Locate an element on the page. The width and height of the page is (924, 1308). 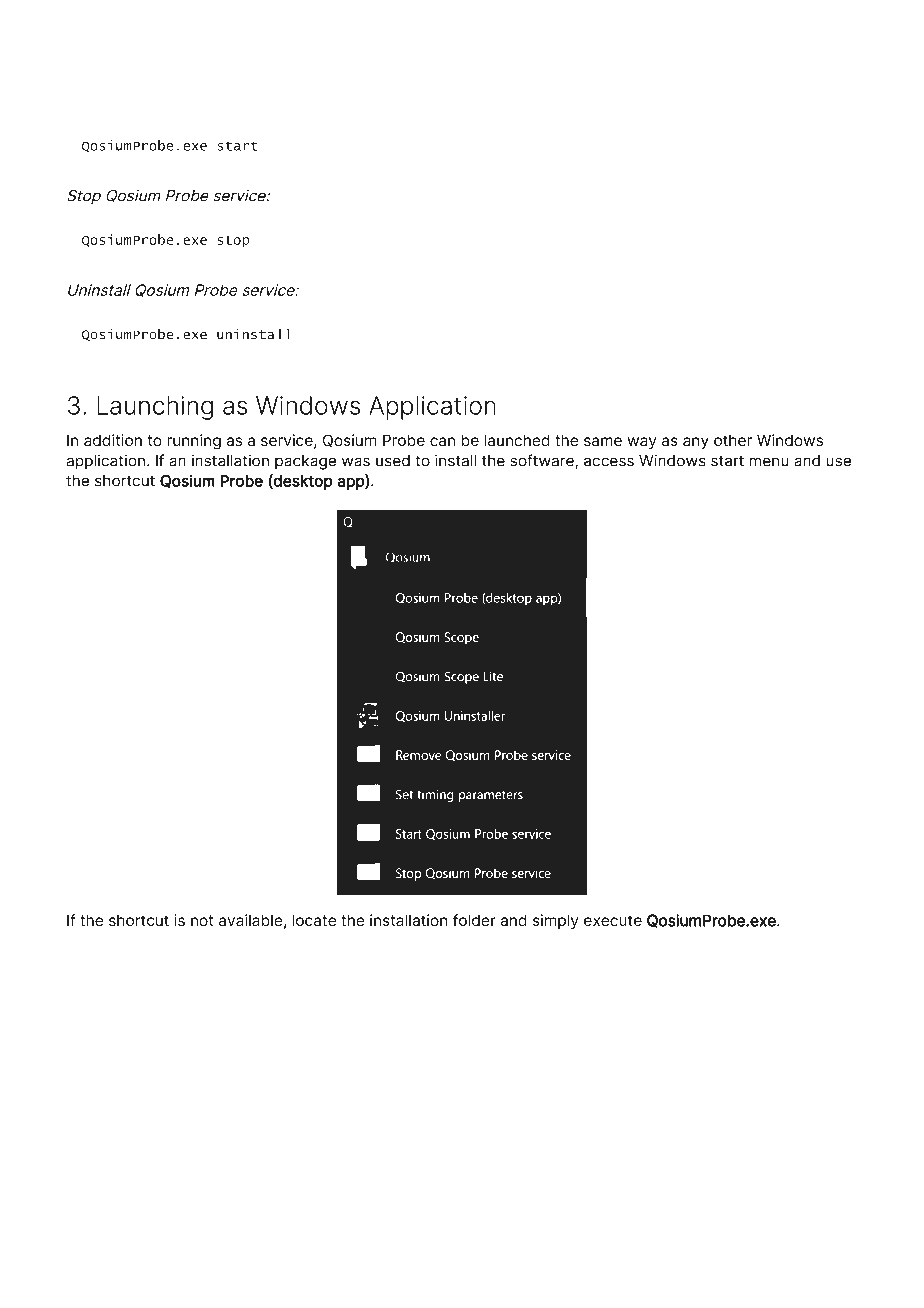
used is located at coordinates (393, 461).
